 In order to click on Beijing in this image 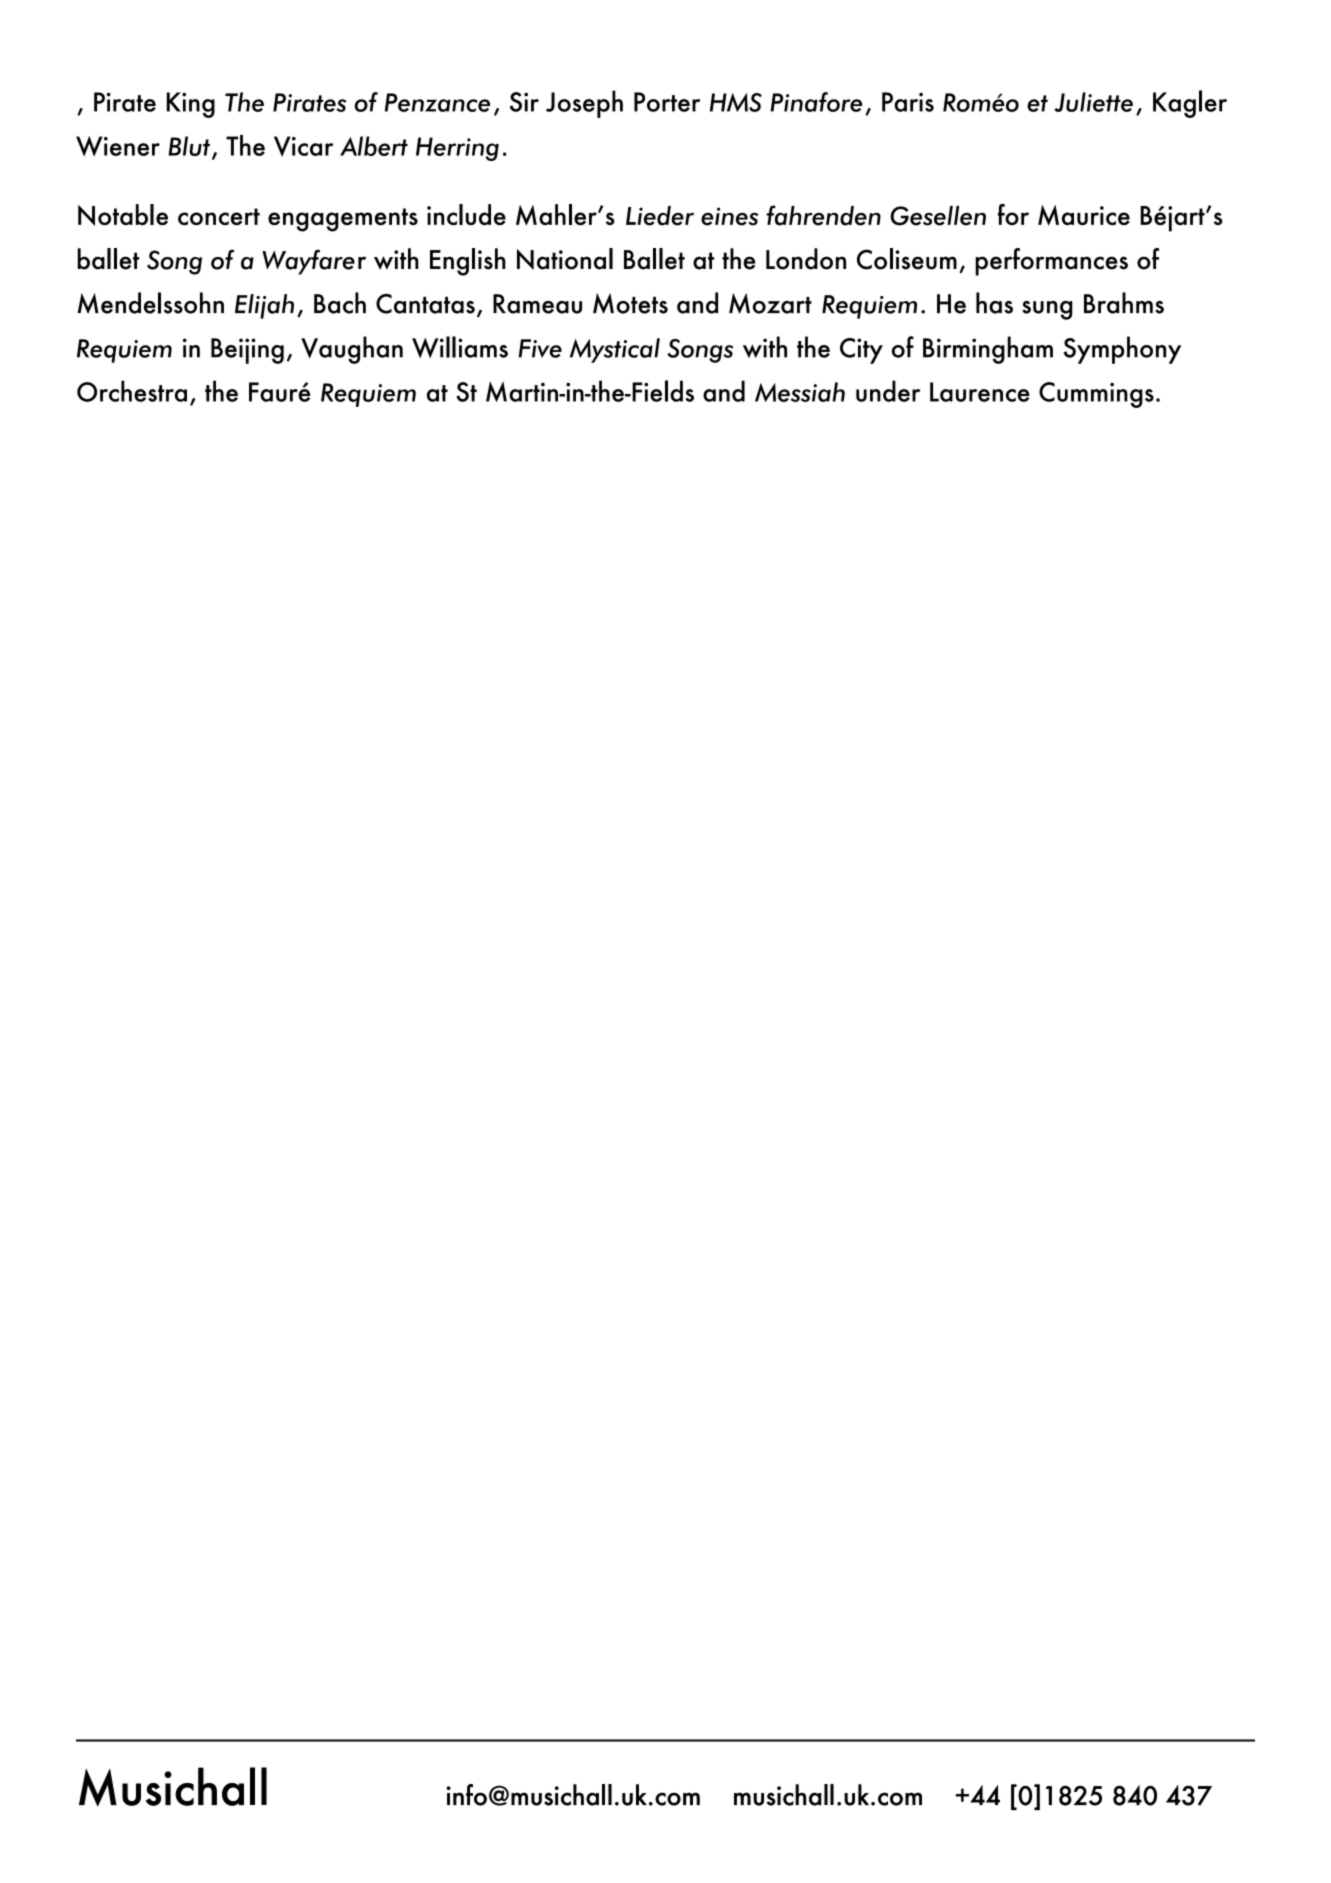, I will do `click(247, 351)`.
